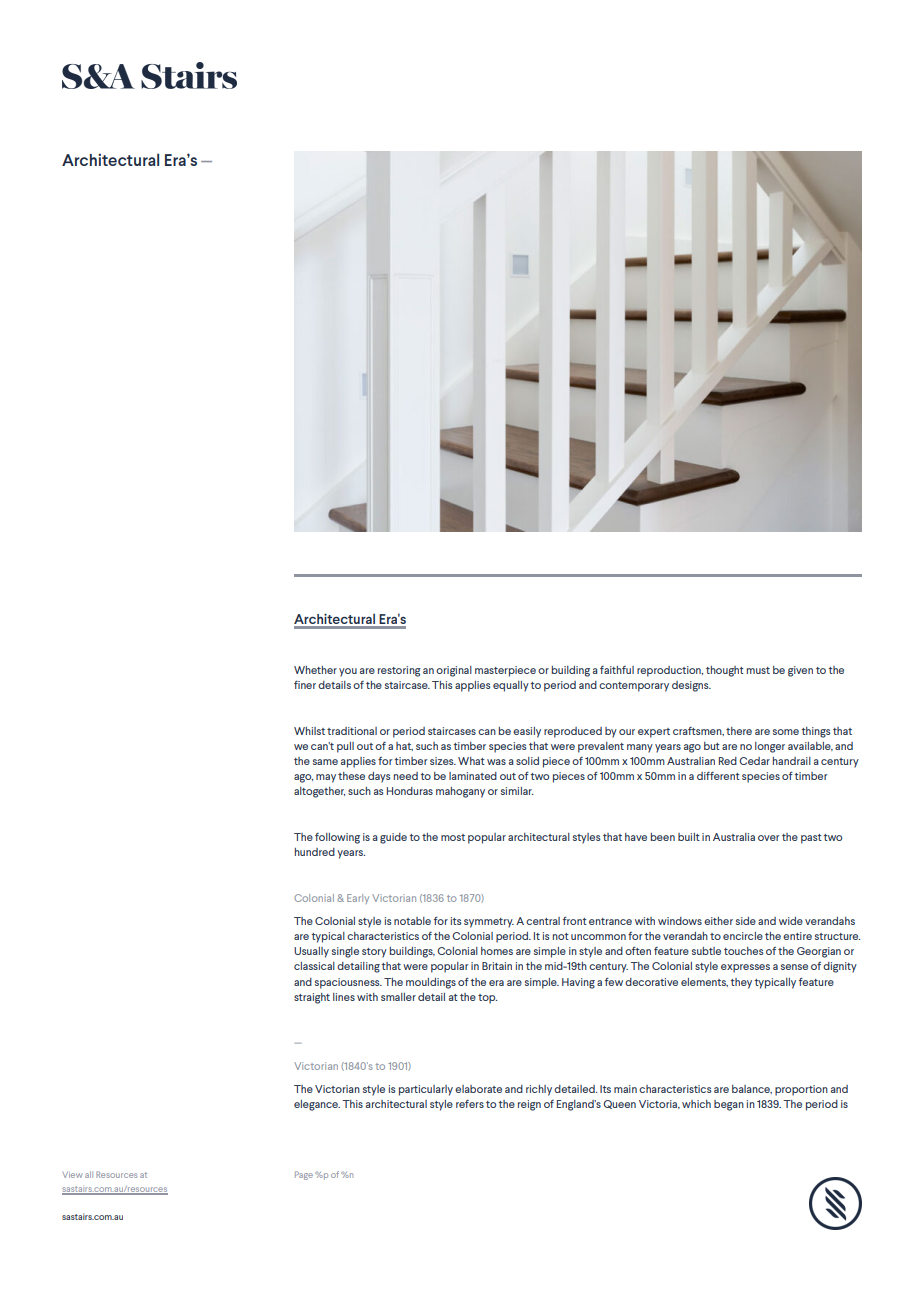 This screenshot has height=1307, width=924. I want to click on symmetry, so click(489, 923).
